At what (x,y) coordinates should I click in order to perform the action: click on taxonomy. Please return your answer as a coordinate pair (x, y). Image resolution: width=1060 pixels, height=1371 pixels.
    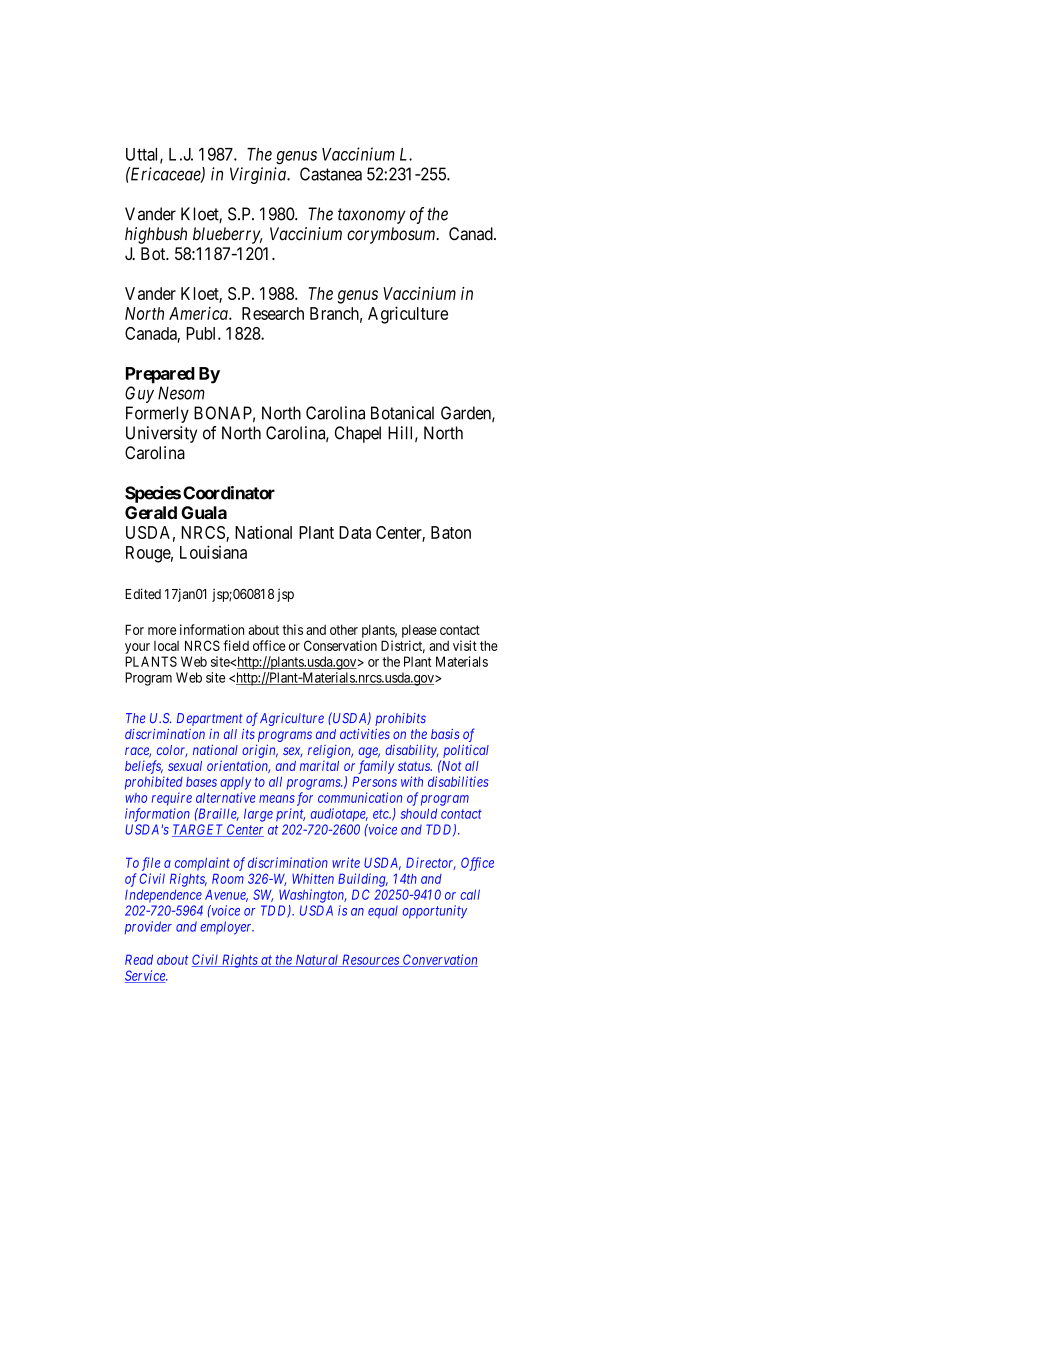
    Looking at the image, I should click on (372, 216).
